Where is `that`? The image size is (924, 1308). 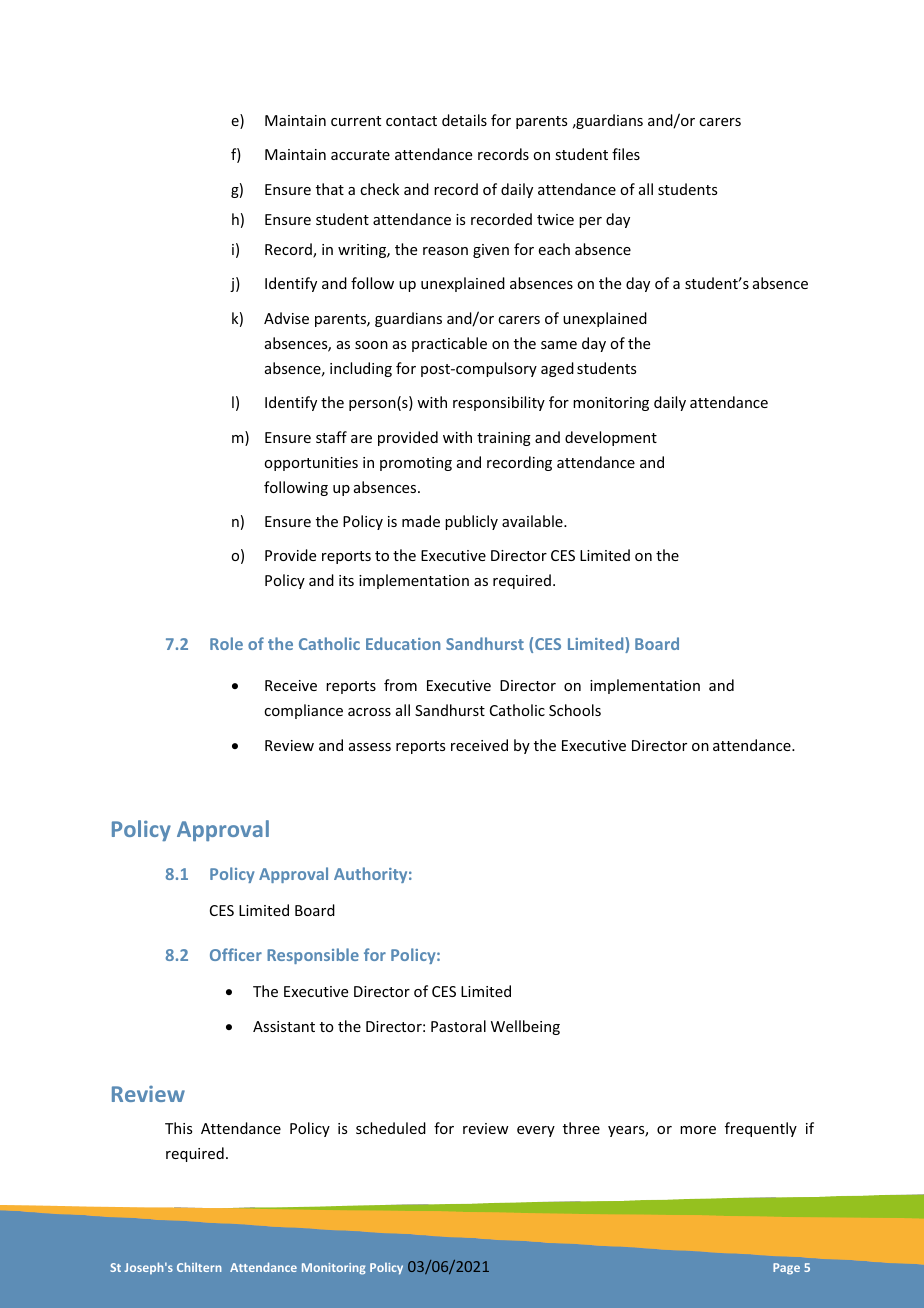 that is located at coordinates (330, 189).
